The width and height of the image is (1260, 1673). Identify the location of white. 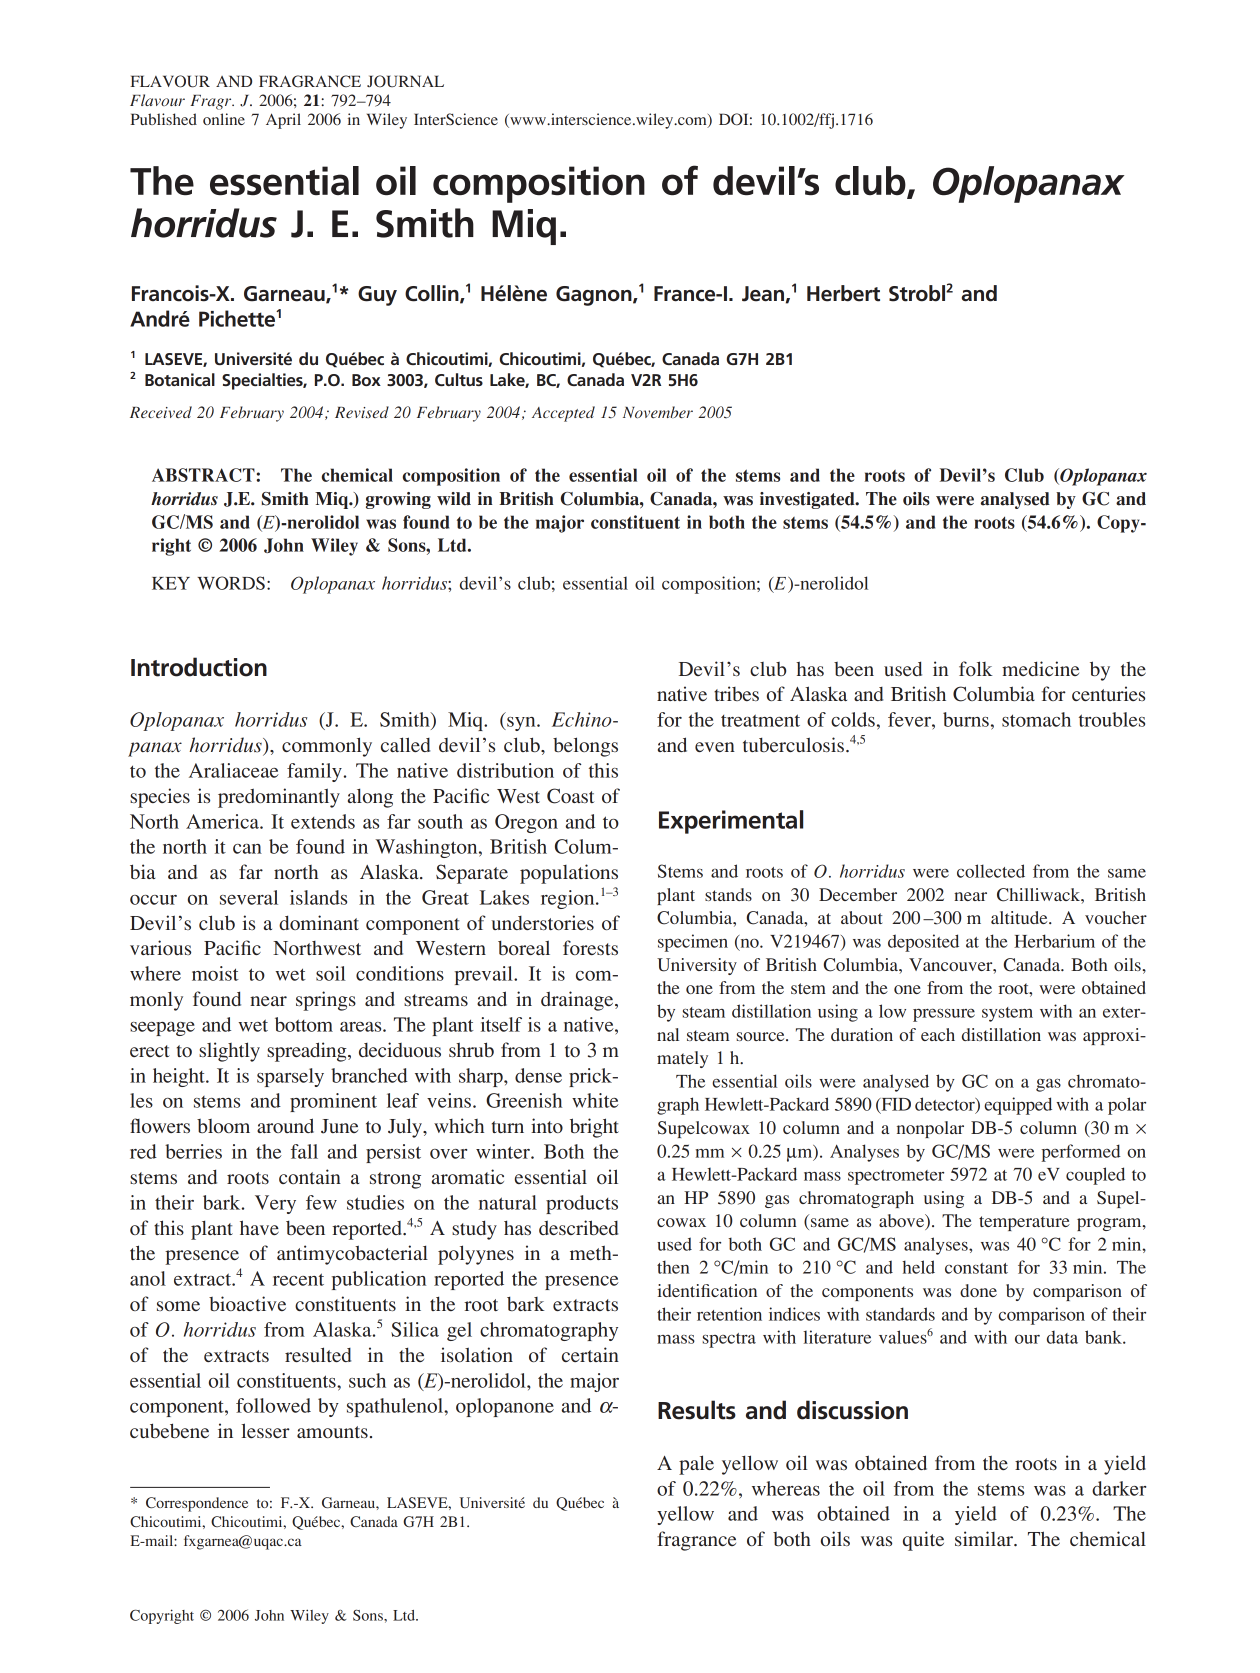
(595, 1100).
